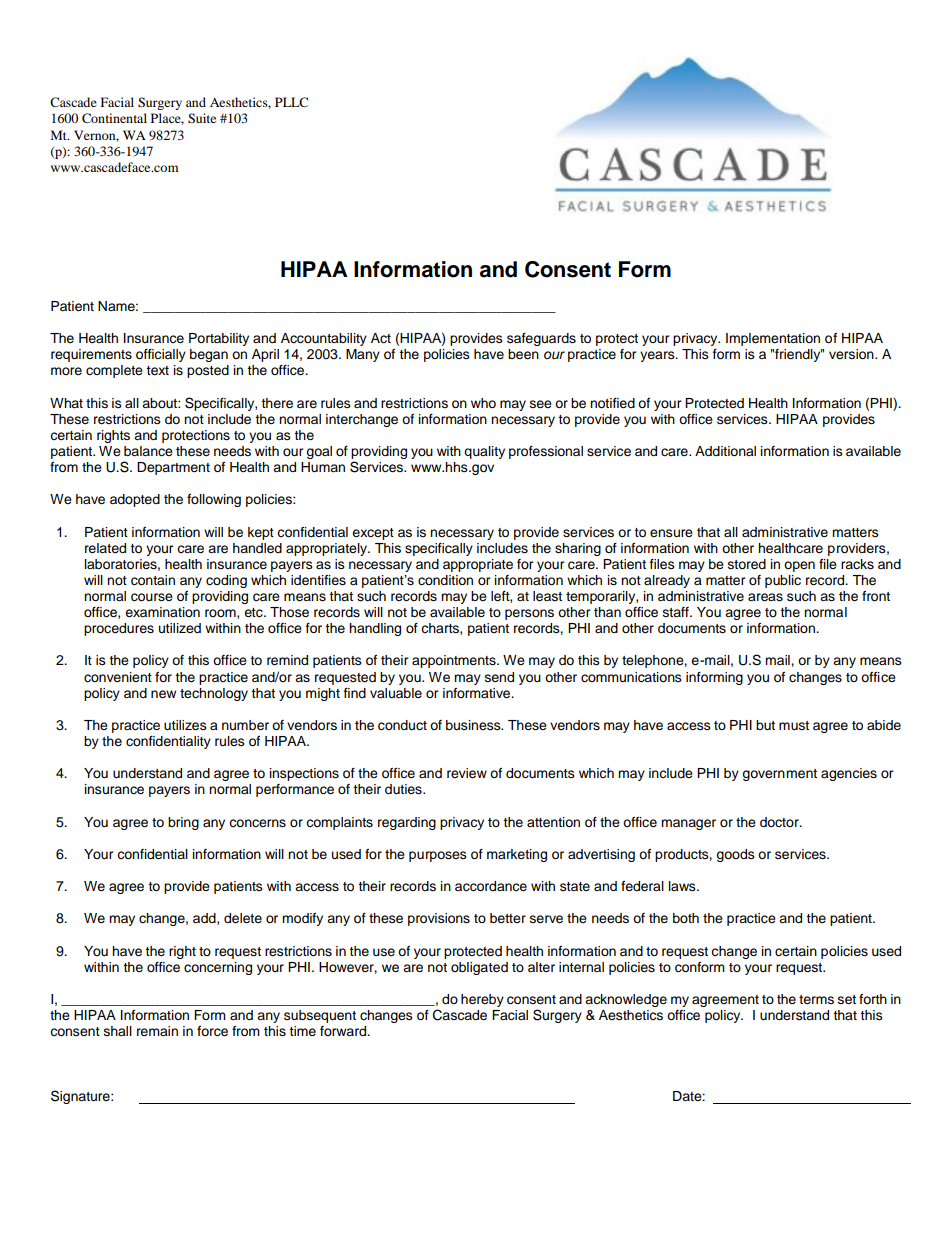 Image resolution: width=952 pixels, height=1233 pixels. I want to click on must, so click(794, 725).
